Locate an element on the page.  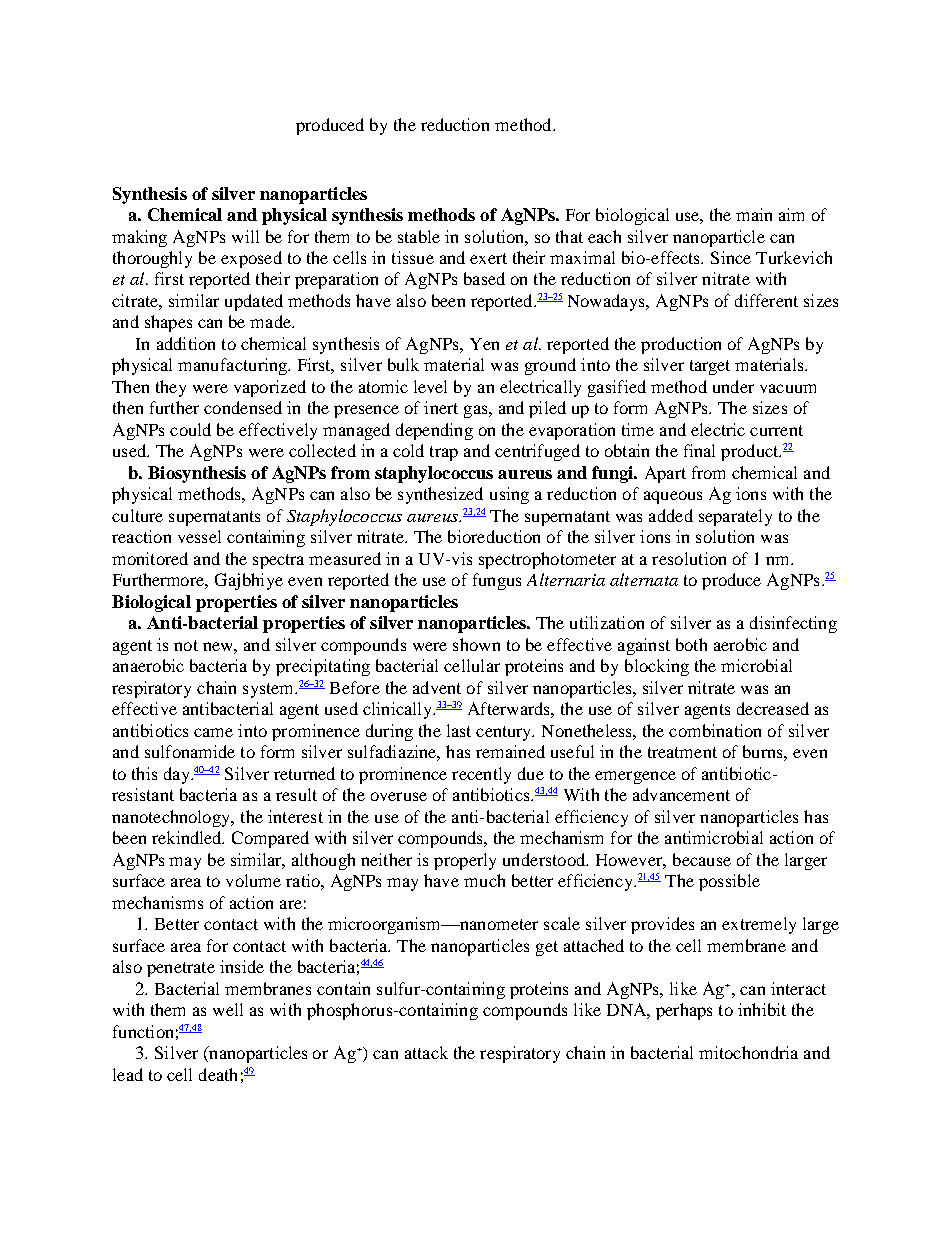
much is located at coordinates (484, 880).
